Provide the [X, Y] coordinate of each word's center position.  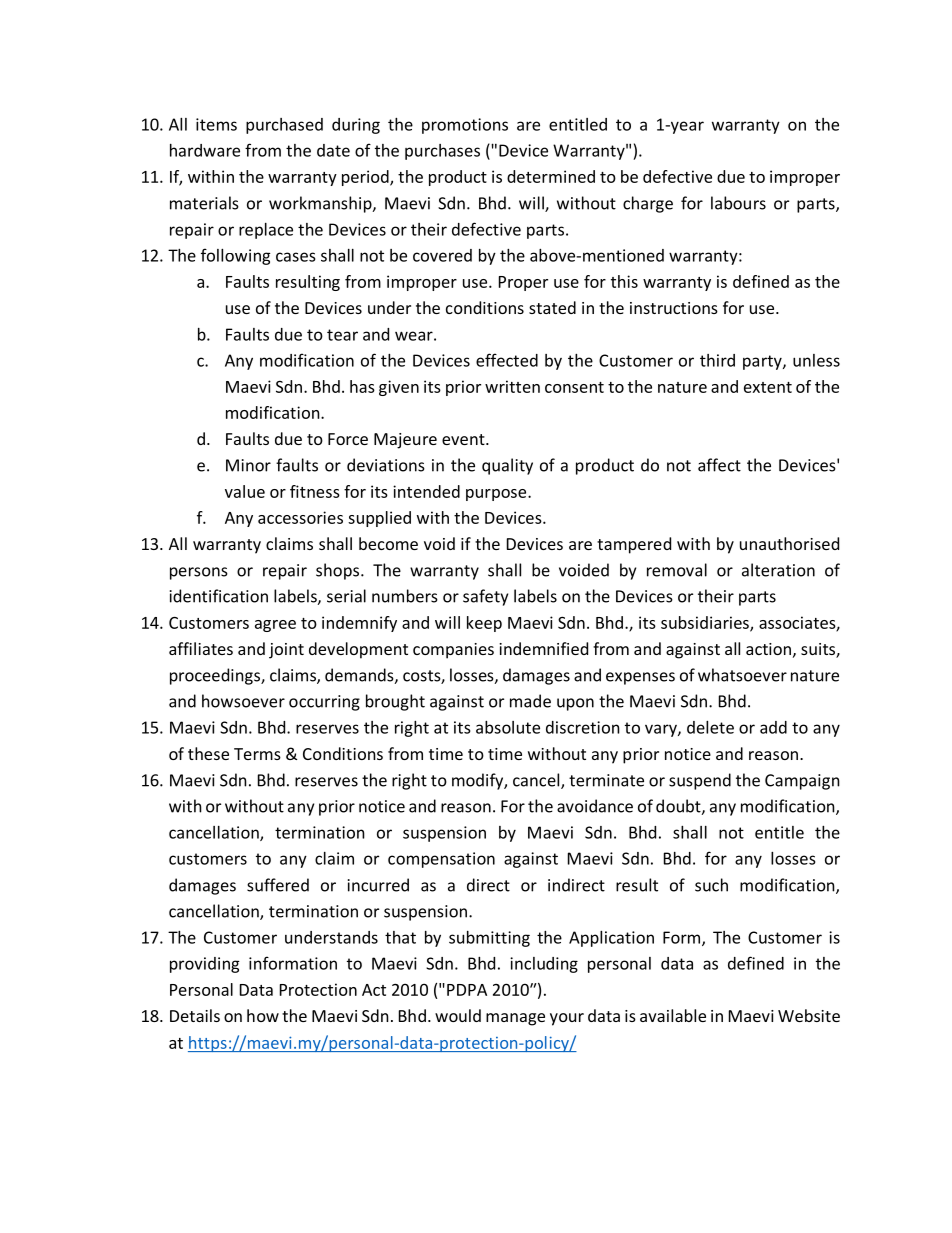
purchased [284, 126]
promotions [465, 126]
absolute [508, 727]
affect [719, 465]
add [773, 727]
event [464, 439]
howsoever [243, 701]
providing [205, 965]
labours [738, 203]
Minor [248, 465]
